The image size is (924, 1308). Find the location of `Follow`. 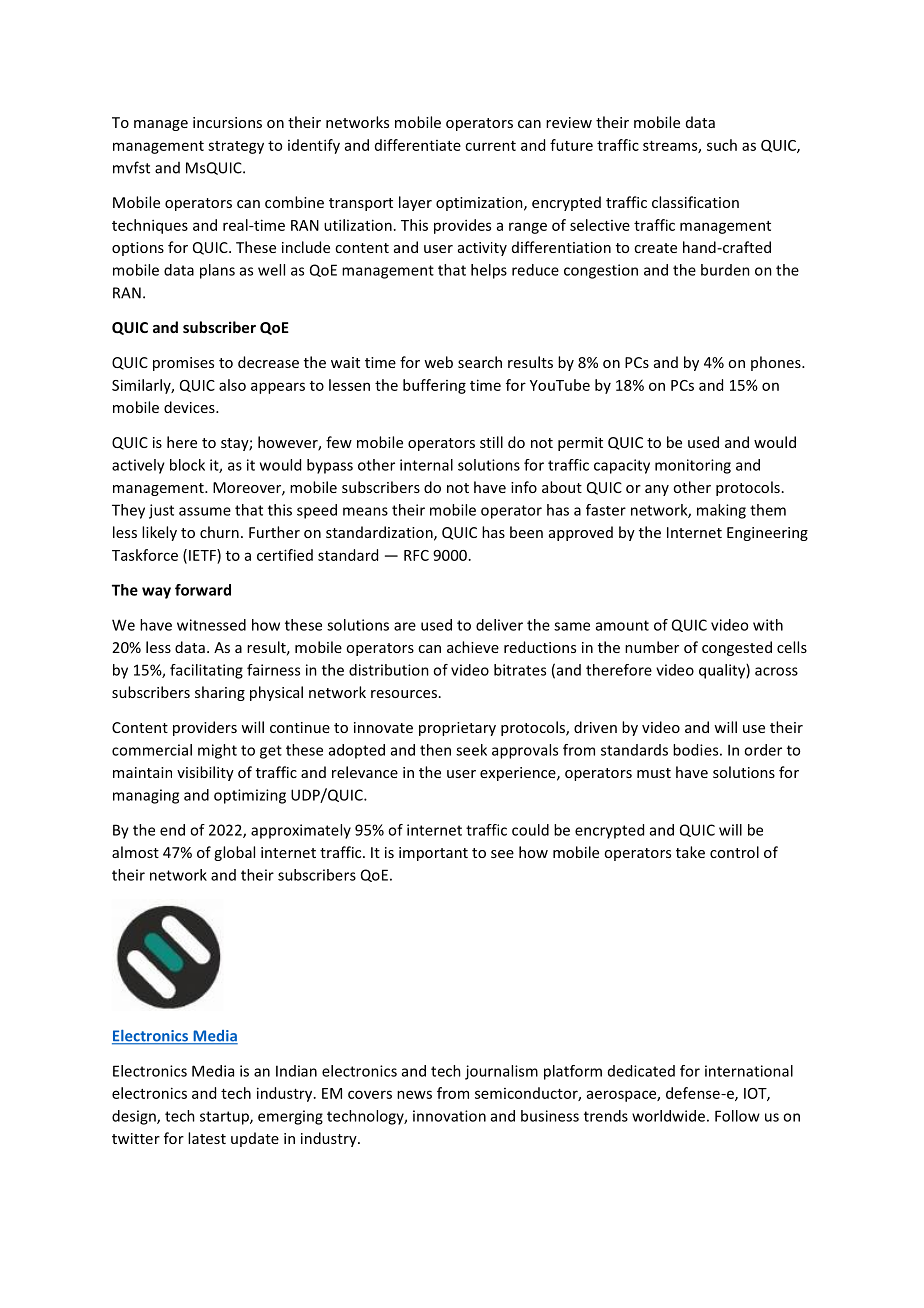

Follow is located at coordinates (737, 1116).
